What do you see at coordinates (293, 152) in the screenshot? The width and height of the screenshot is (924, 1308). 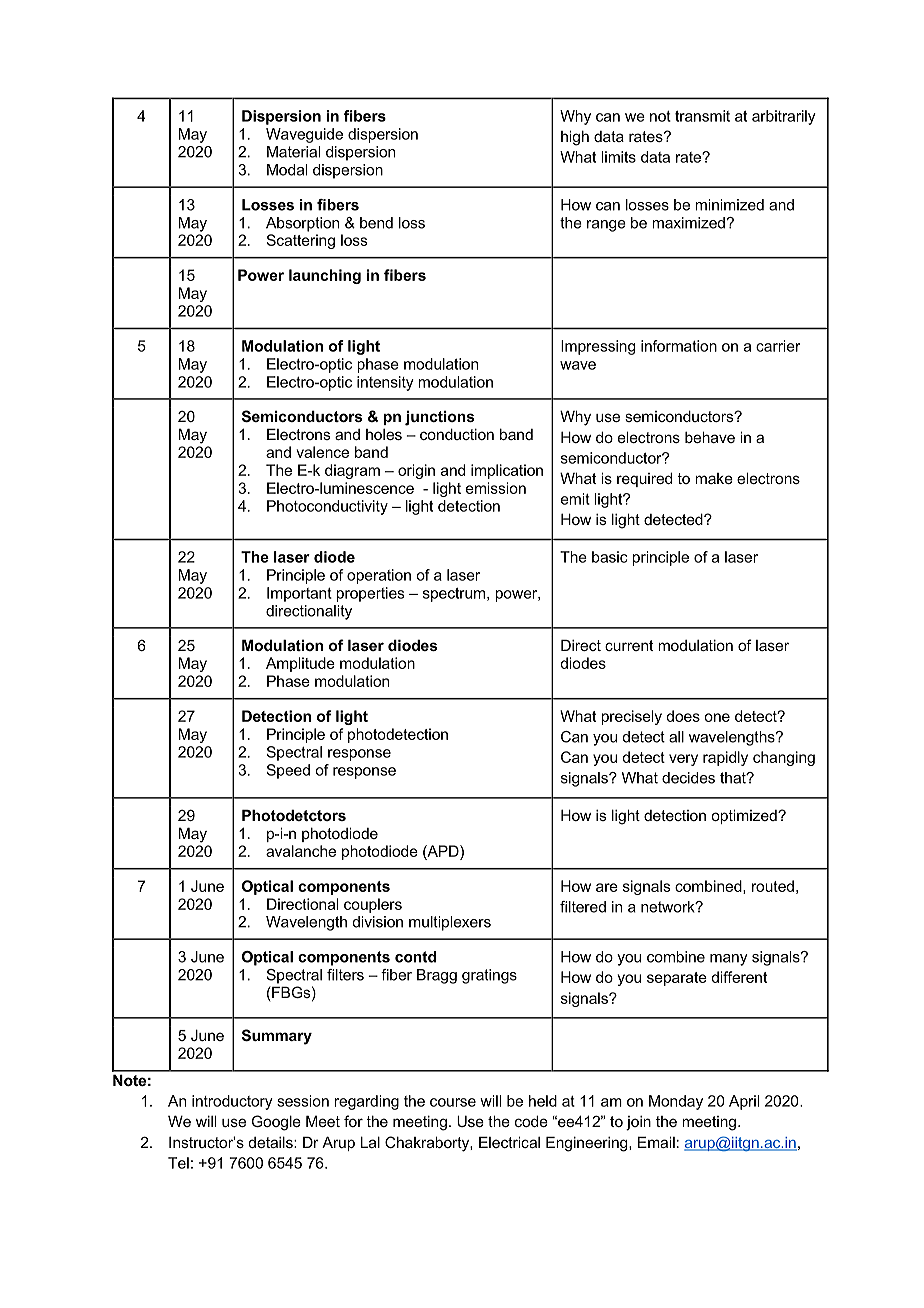 I see `Material` at bounding box center [293, 152].
